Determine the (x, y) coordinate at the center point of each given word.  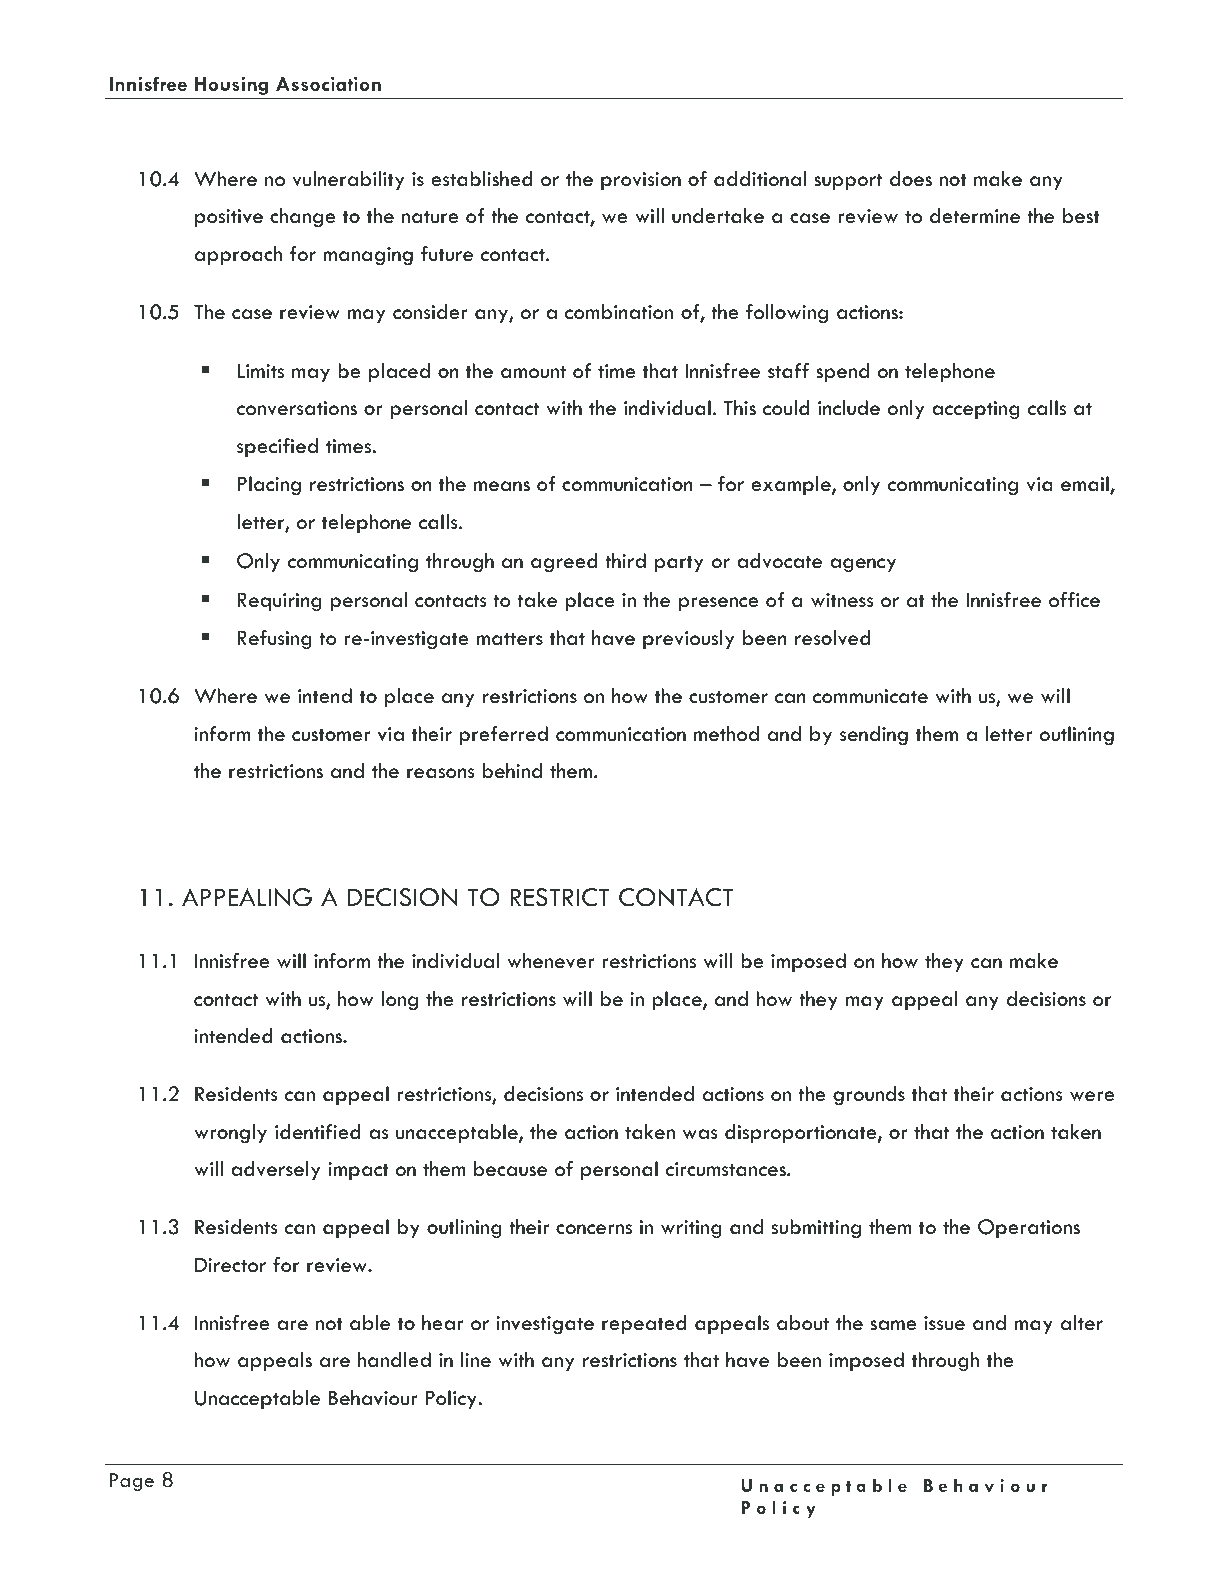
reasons (441, 773)
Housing (231, 85)
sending (874, 736)
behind (512, 771)
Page (132, 1482)
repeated (644, 1325)
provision (641, 181)
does (911, 179)
